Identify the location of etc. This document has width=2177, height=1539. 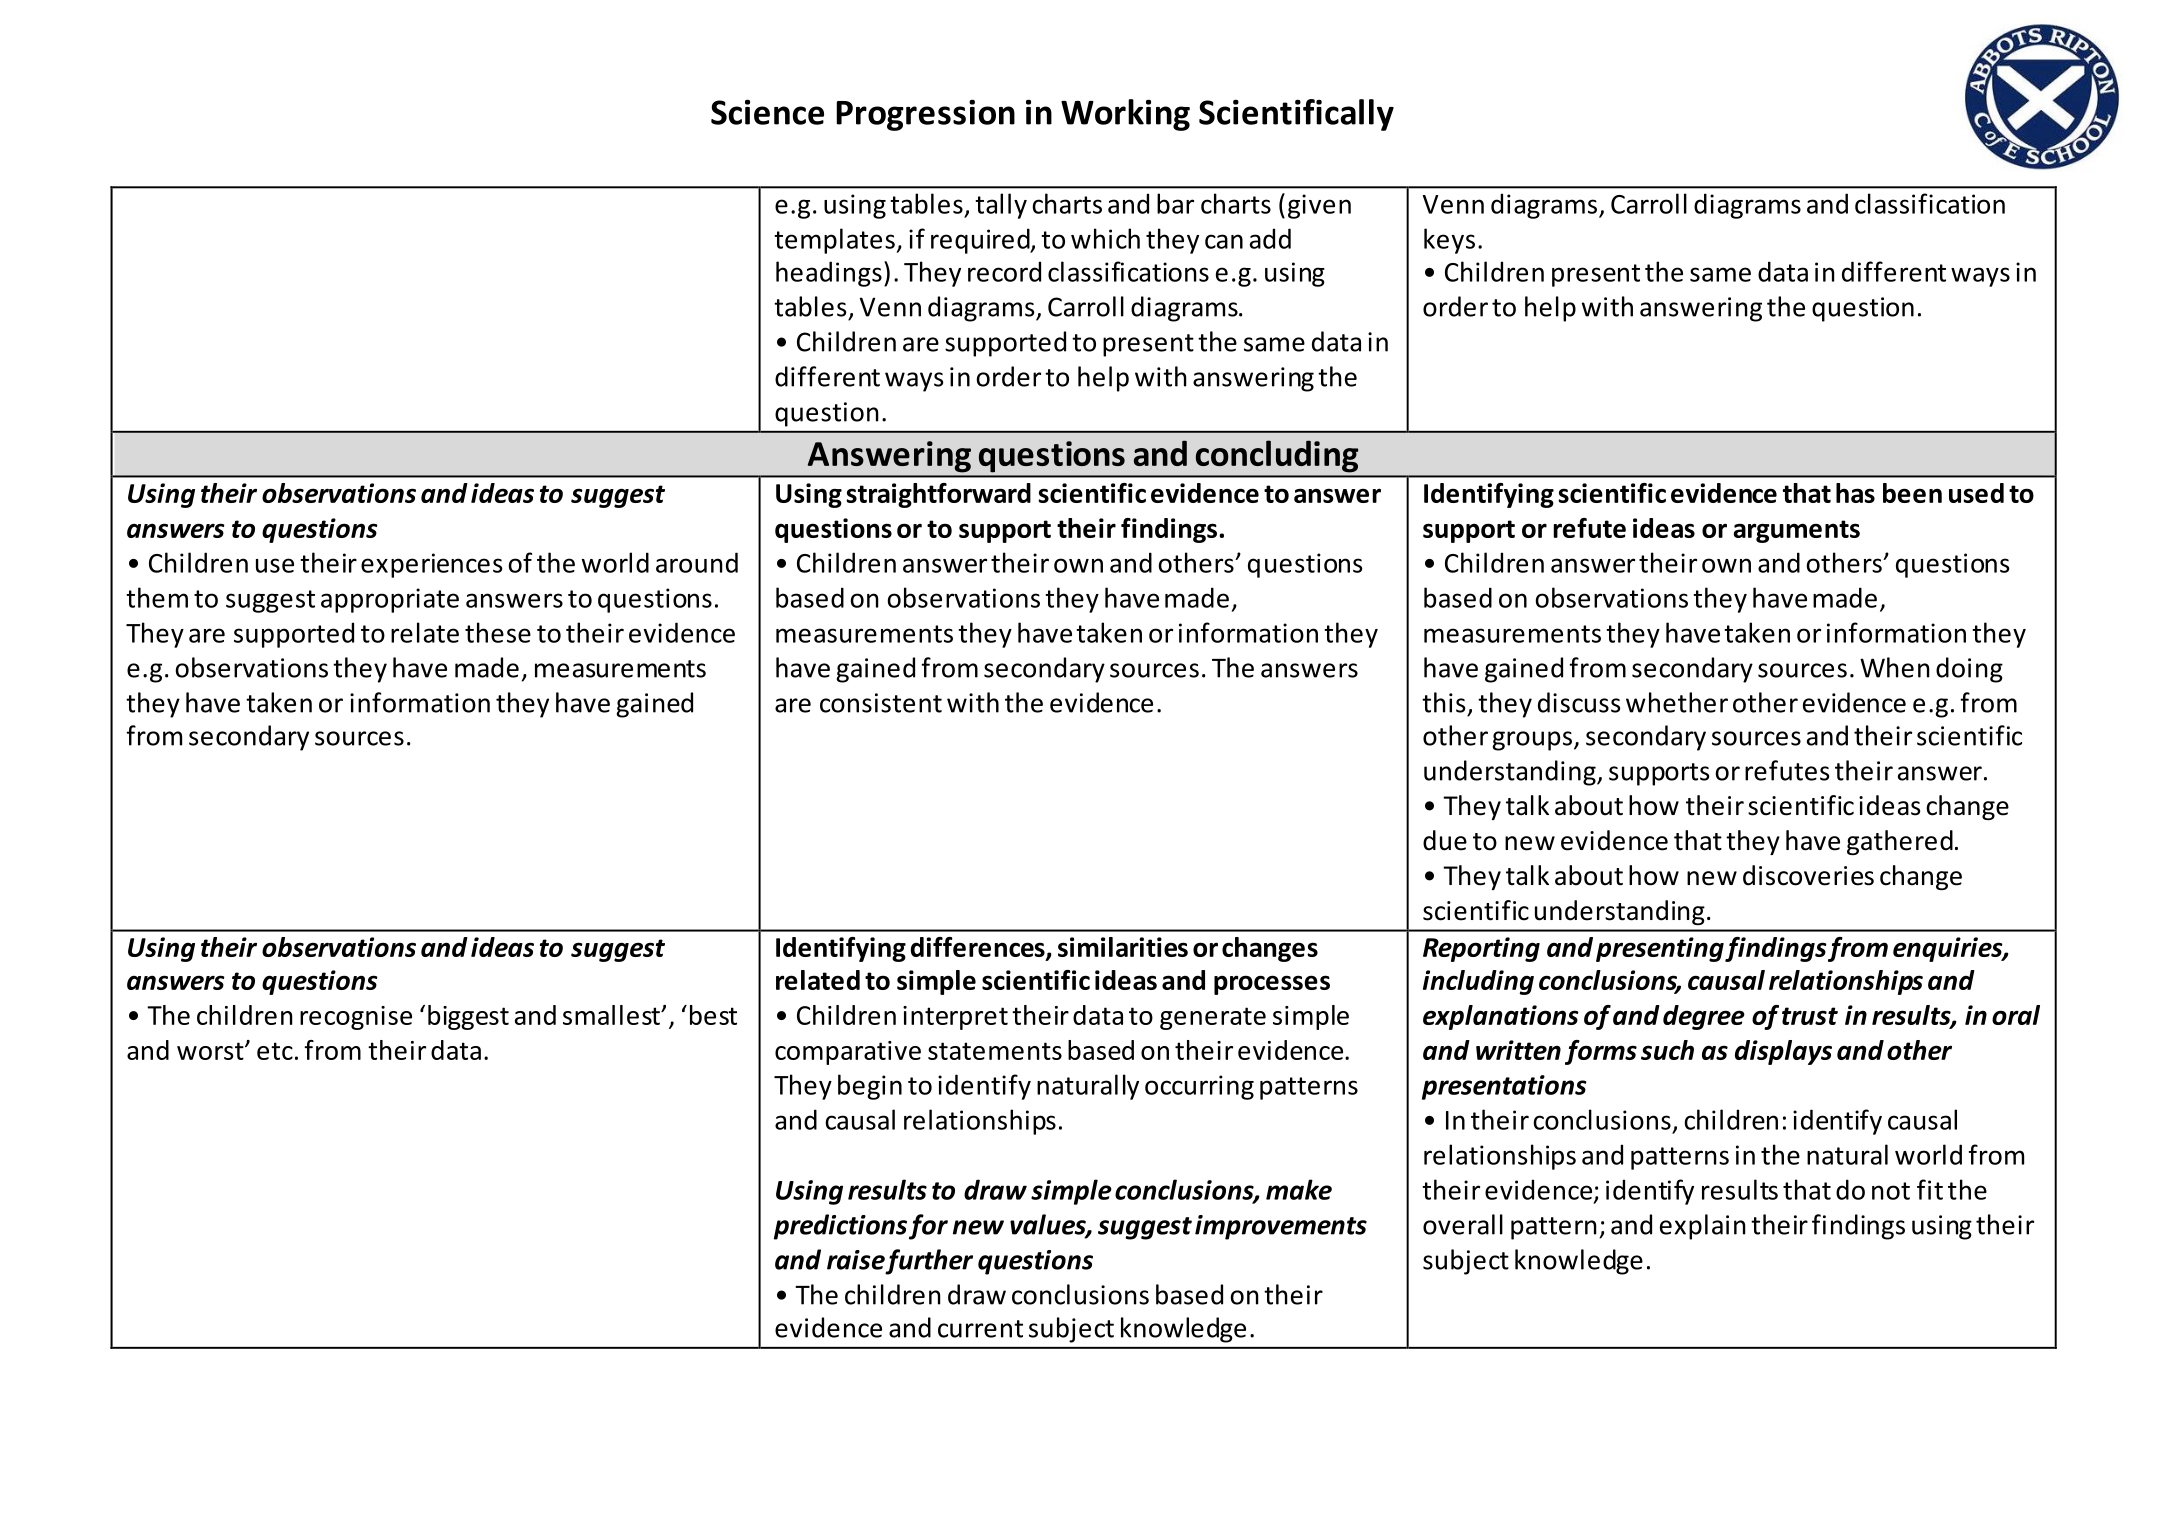
(275, 1051).
